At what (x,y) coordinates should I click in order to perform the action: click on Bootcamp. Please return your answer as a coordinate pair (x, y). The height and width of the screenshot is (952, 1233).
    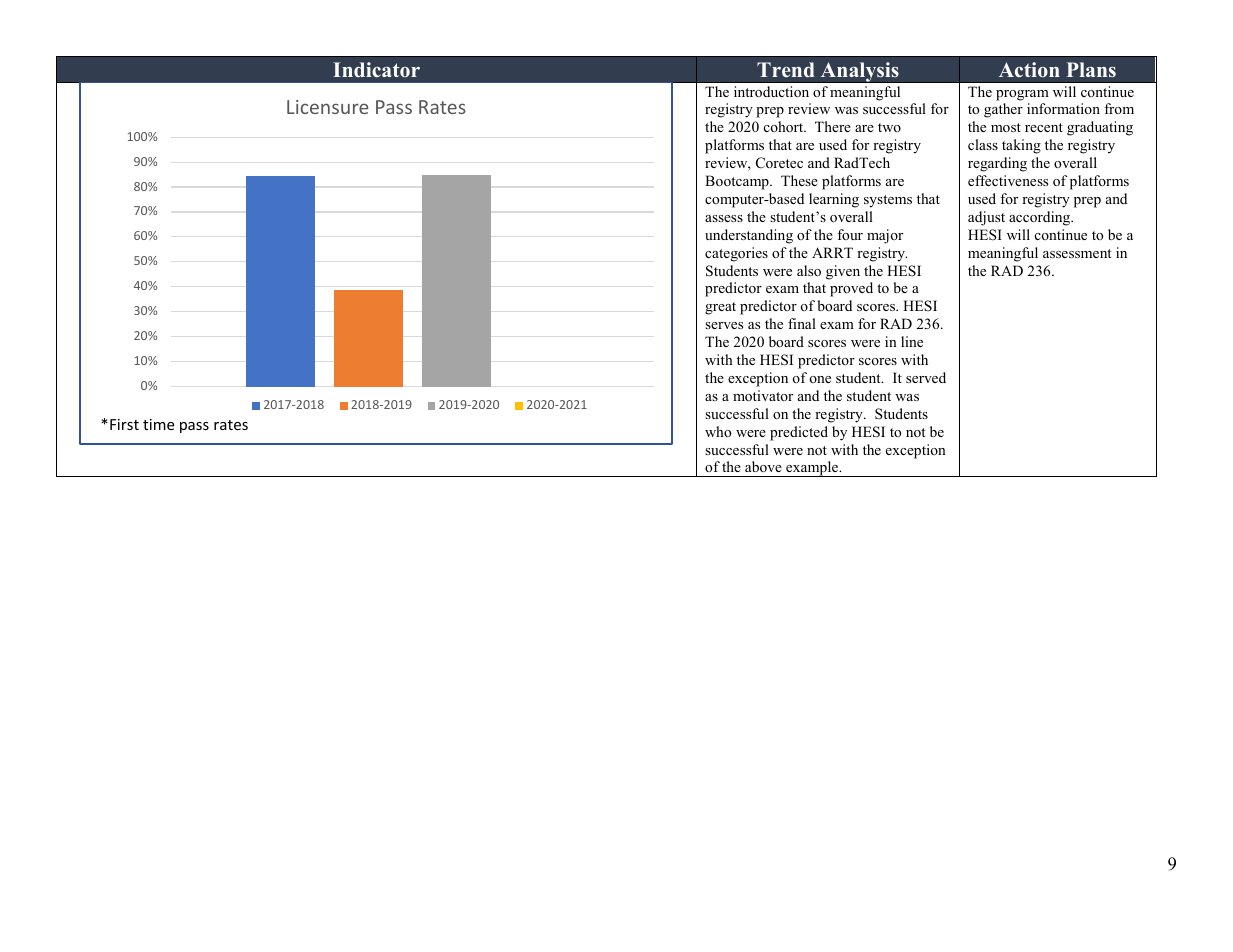
    Looking at the image, I should click on (738, 182).
